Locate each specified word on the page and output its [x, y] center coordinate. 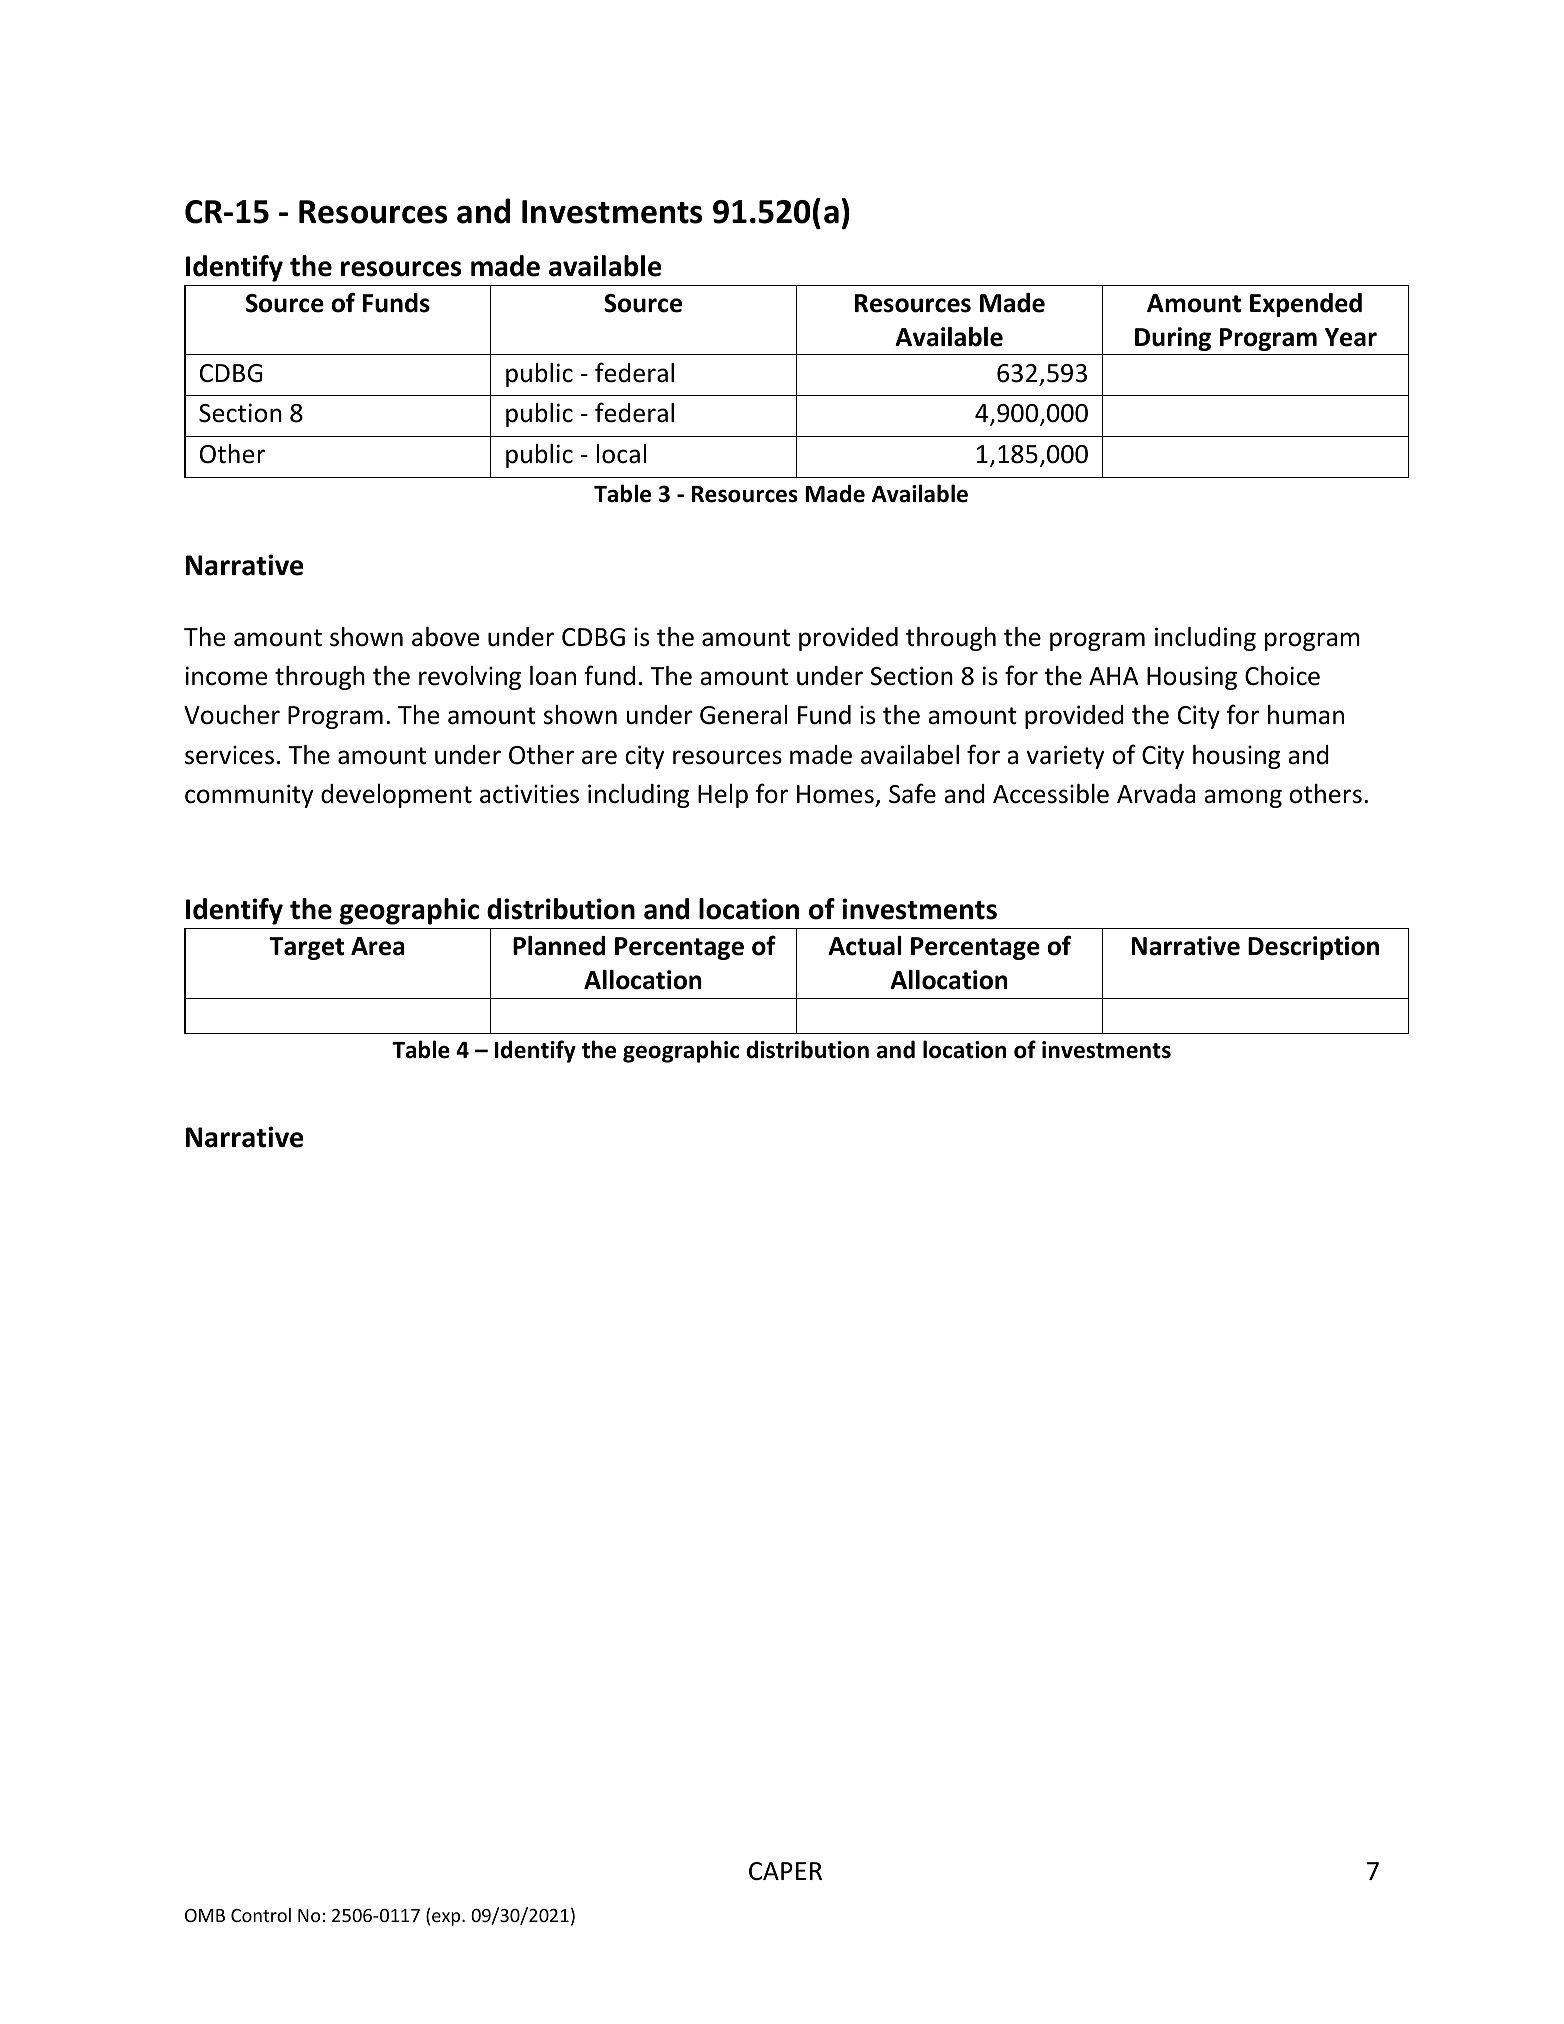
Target [306, 948]
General [743, 715]
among [1243, 798]
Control [261, 1915]
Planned [559, 946]
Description [1313, 948]
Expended [1306, 305]
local [621, 454]
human [1306, 715]
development [396, 796]
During [1173, 339]
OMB [205, 1915]
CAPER [785, 1871]
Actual [865, 946]
